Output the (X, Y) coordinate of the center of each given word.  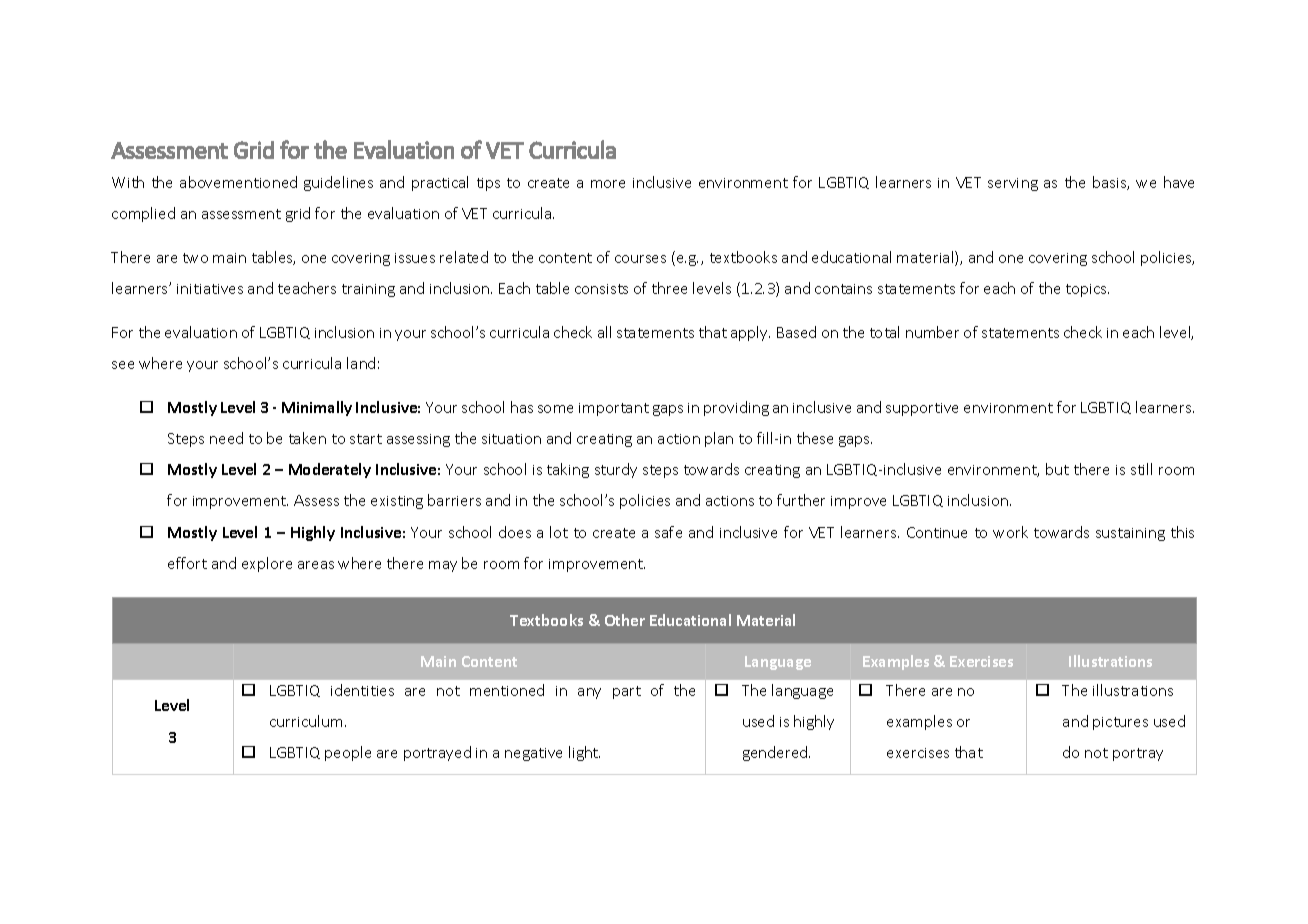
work (1010, 532)
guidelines (338, 183)
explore (267, 564)
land (361, 363)
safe (668, 532)
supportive (922, 409)
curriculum (308, 721)
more (608, 184)
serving (1013, 184)
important (614, 409)
